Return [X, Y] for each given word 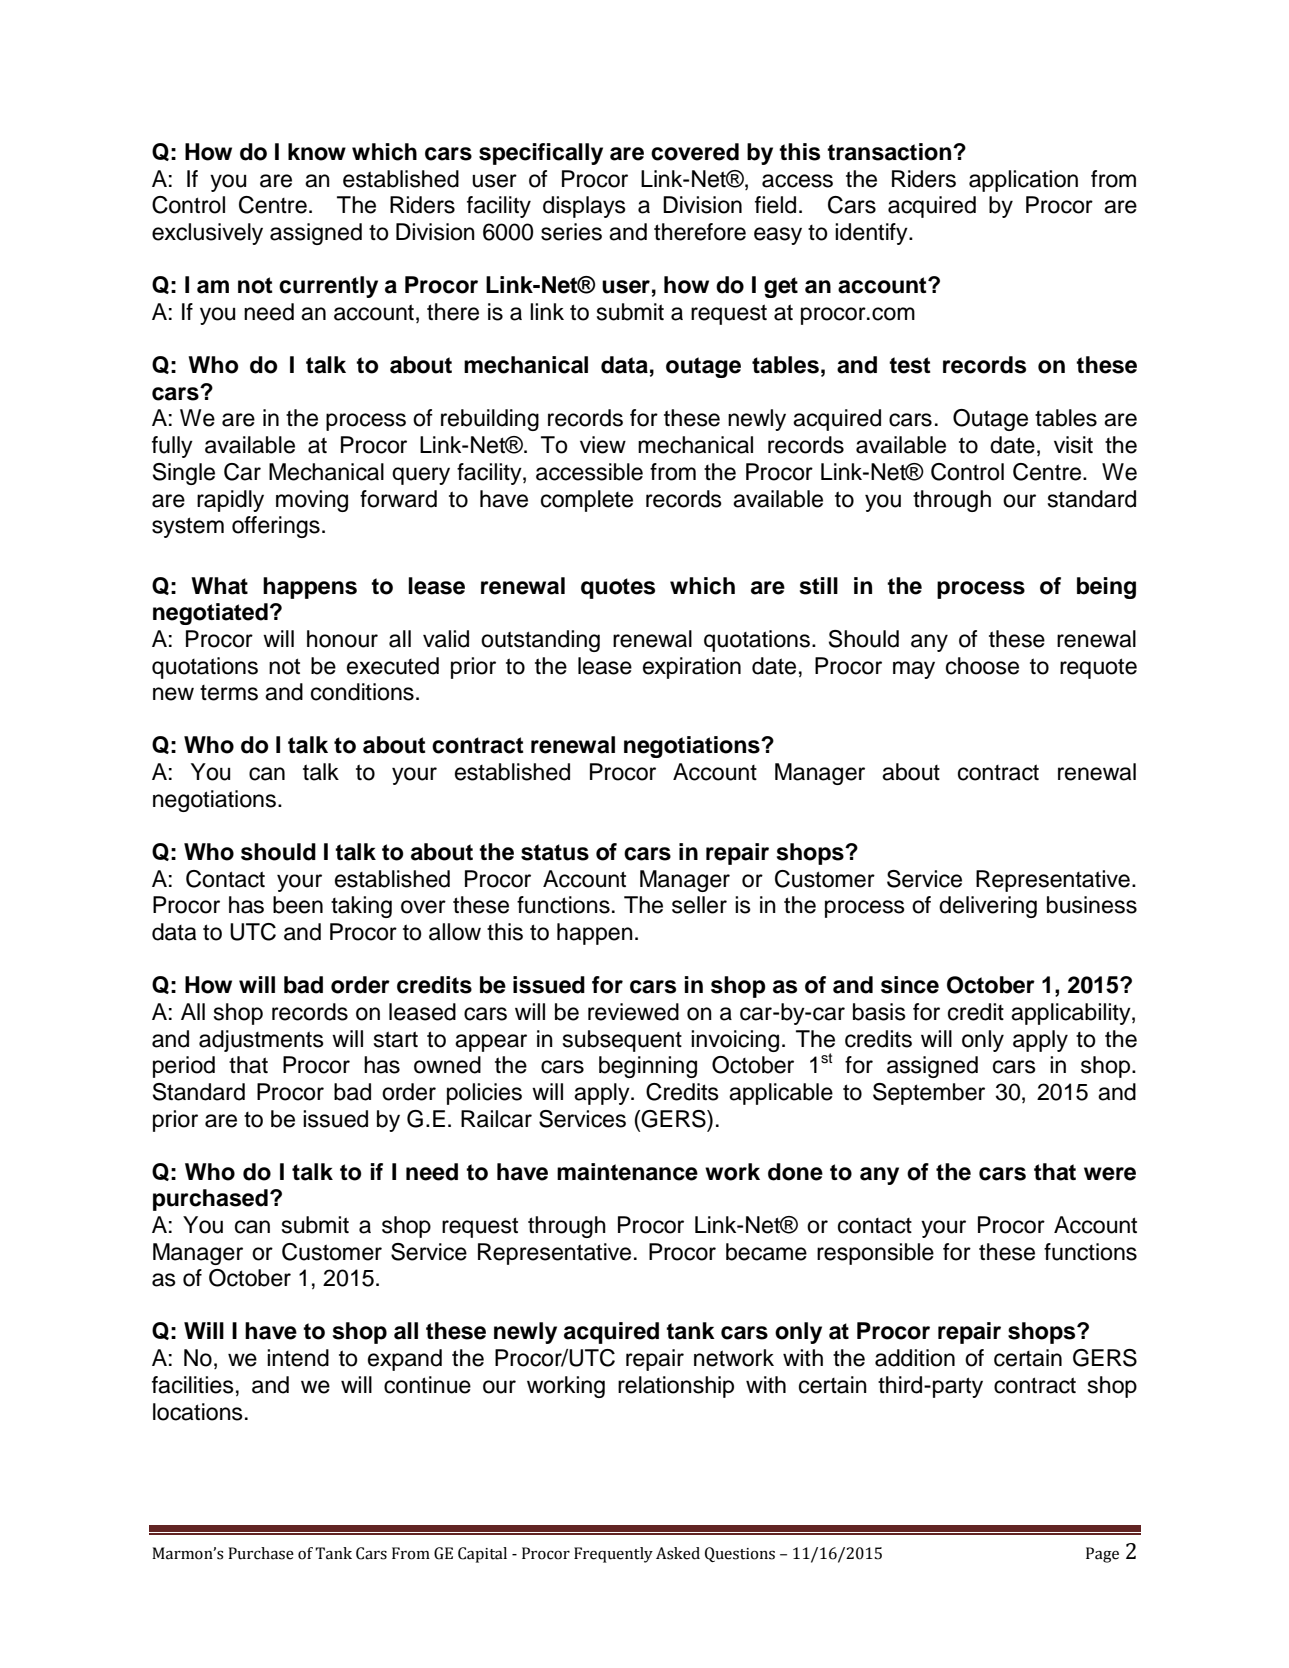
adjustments [261, 1041]
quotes [618, 588]
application [1023, 181]
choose [982, 666]
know [317, 152]
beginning [648, 1067]
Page [1102, 1555]
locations [198, 1412]
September [929, 1094]
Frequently [613, 1555]
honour [342, 639]
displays [584, 207]
